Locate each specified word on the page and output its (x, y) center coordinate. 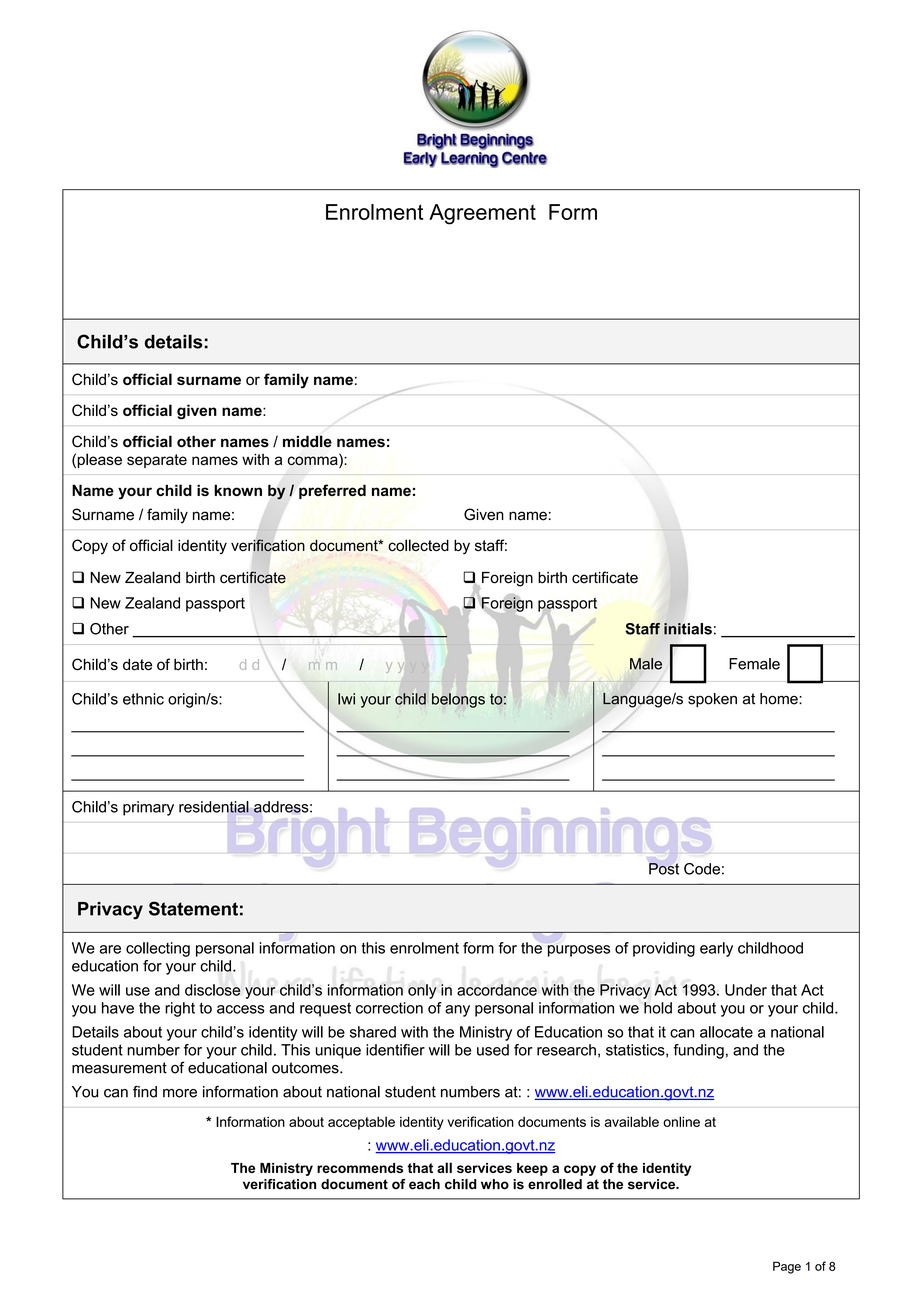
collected (418, 545)
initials (688, 629)
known (238, 490)
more (180, 1093)
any (457, 1011)
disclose (213, 990)
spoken (712, 700)
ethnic (143, 699)
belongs (458, 700)
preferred (332, 491)
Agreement (482, 214)
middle (307, 441)
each (424, 1184)
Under (746, 990)
